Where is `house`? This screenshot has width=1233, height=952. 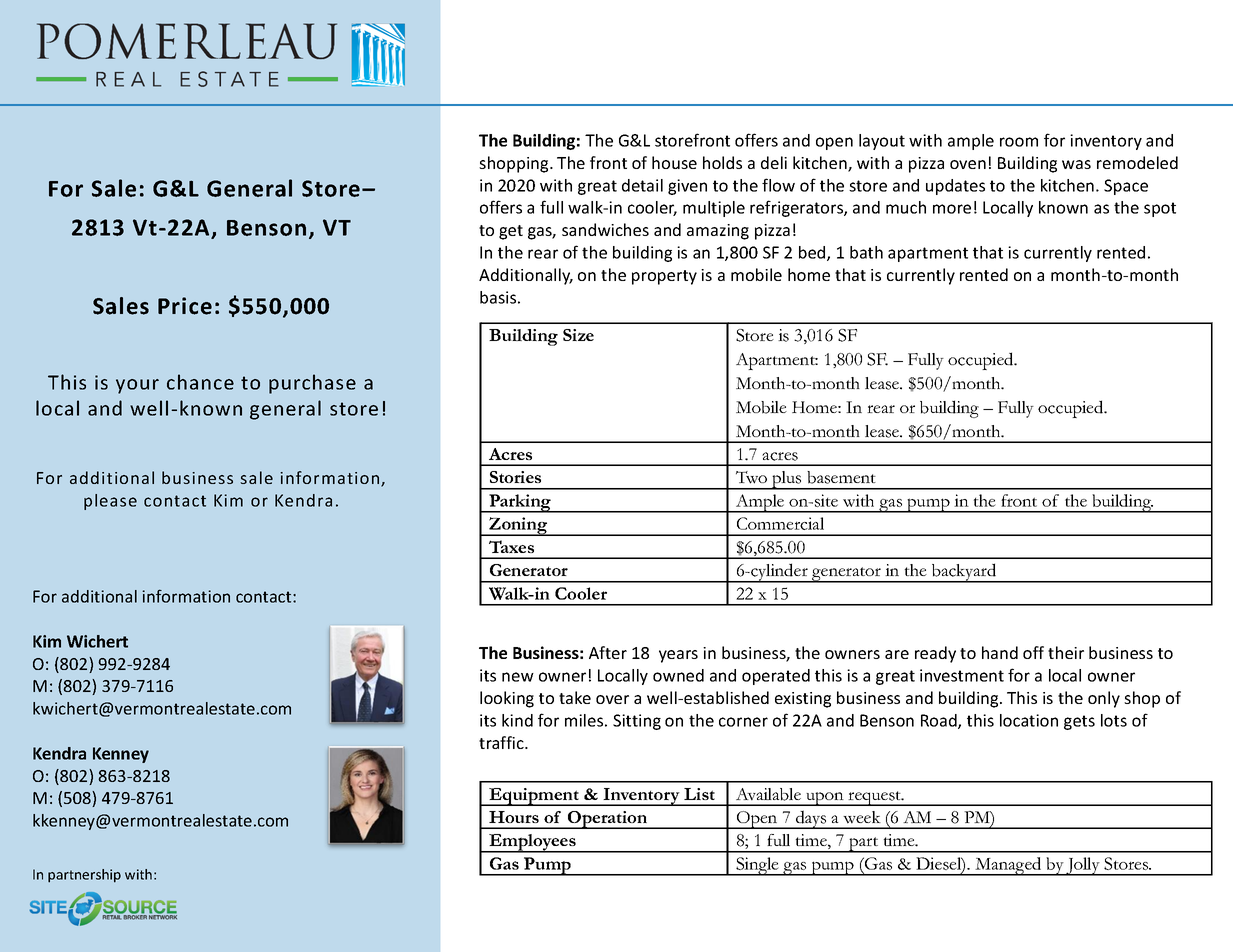 house is located at coordinates (674, 162).
